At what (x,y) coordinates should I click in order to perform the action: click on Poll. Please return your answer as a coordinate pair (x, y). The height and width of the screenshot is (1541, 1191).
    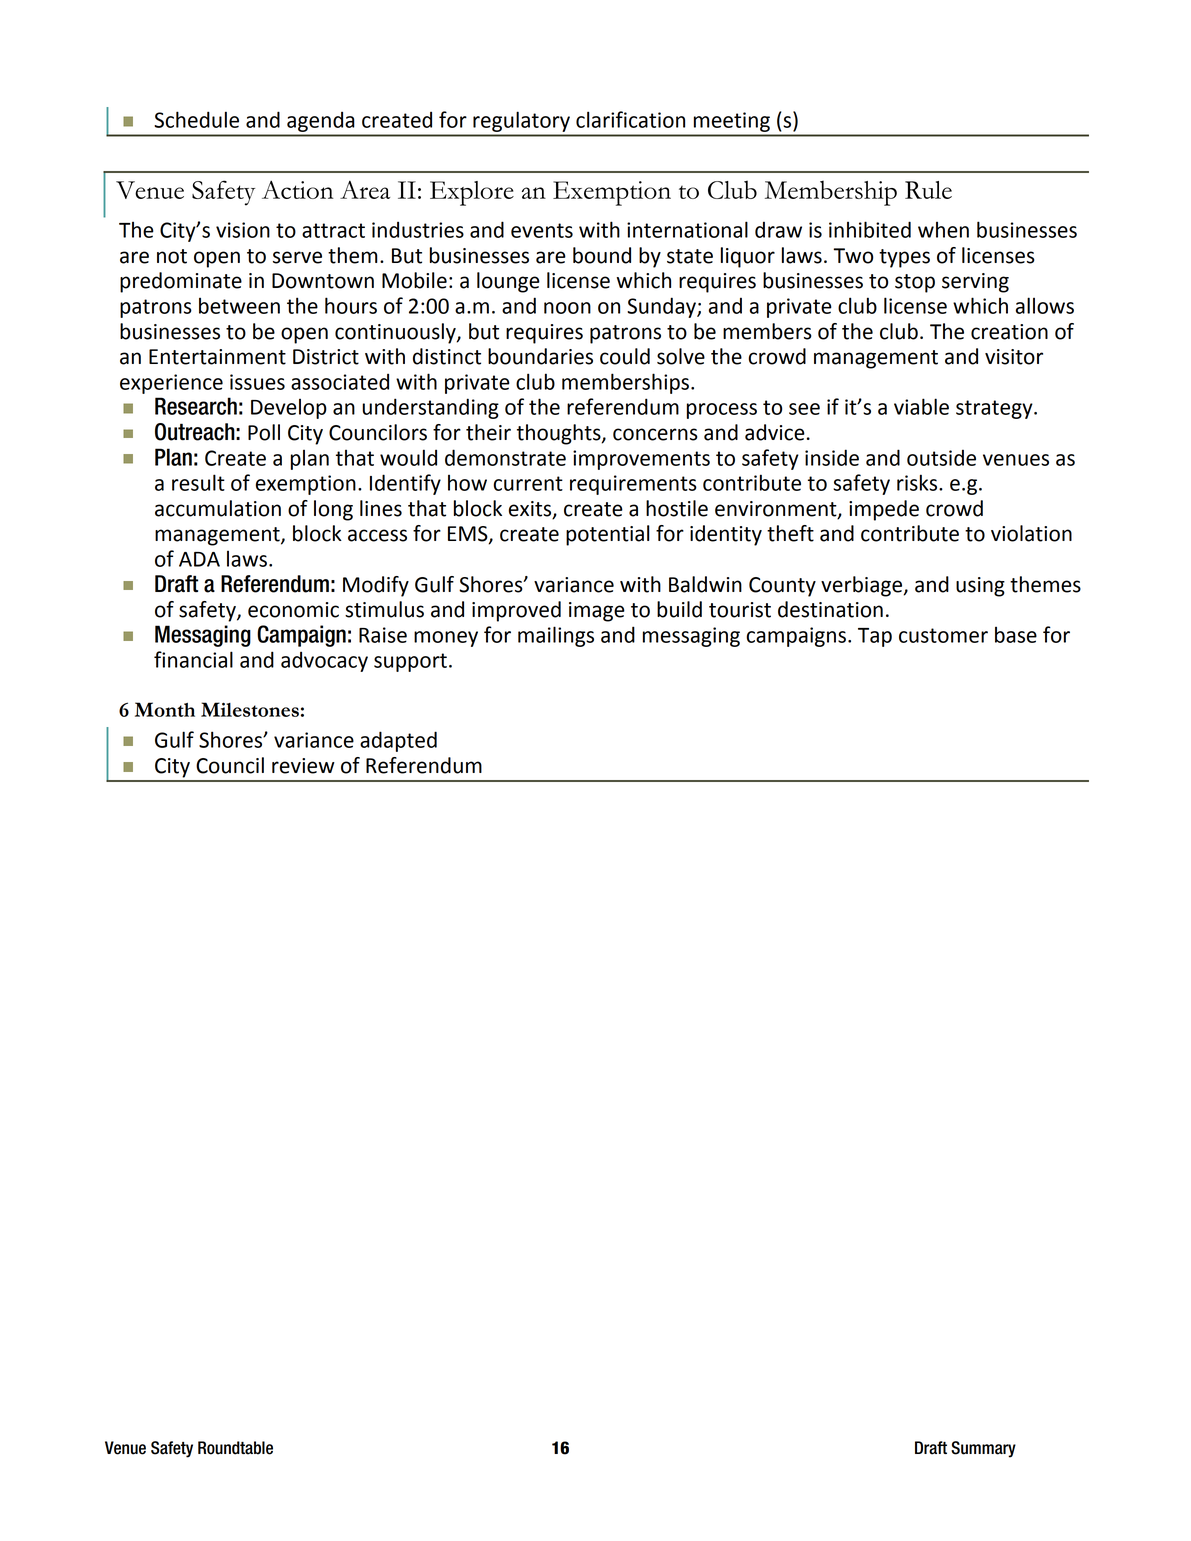
    Looking at the image, I should click on (264, 432).
